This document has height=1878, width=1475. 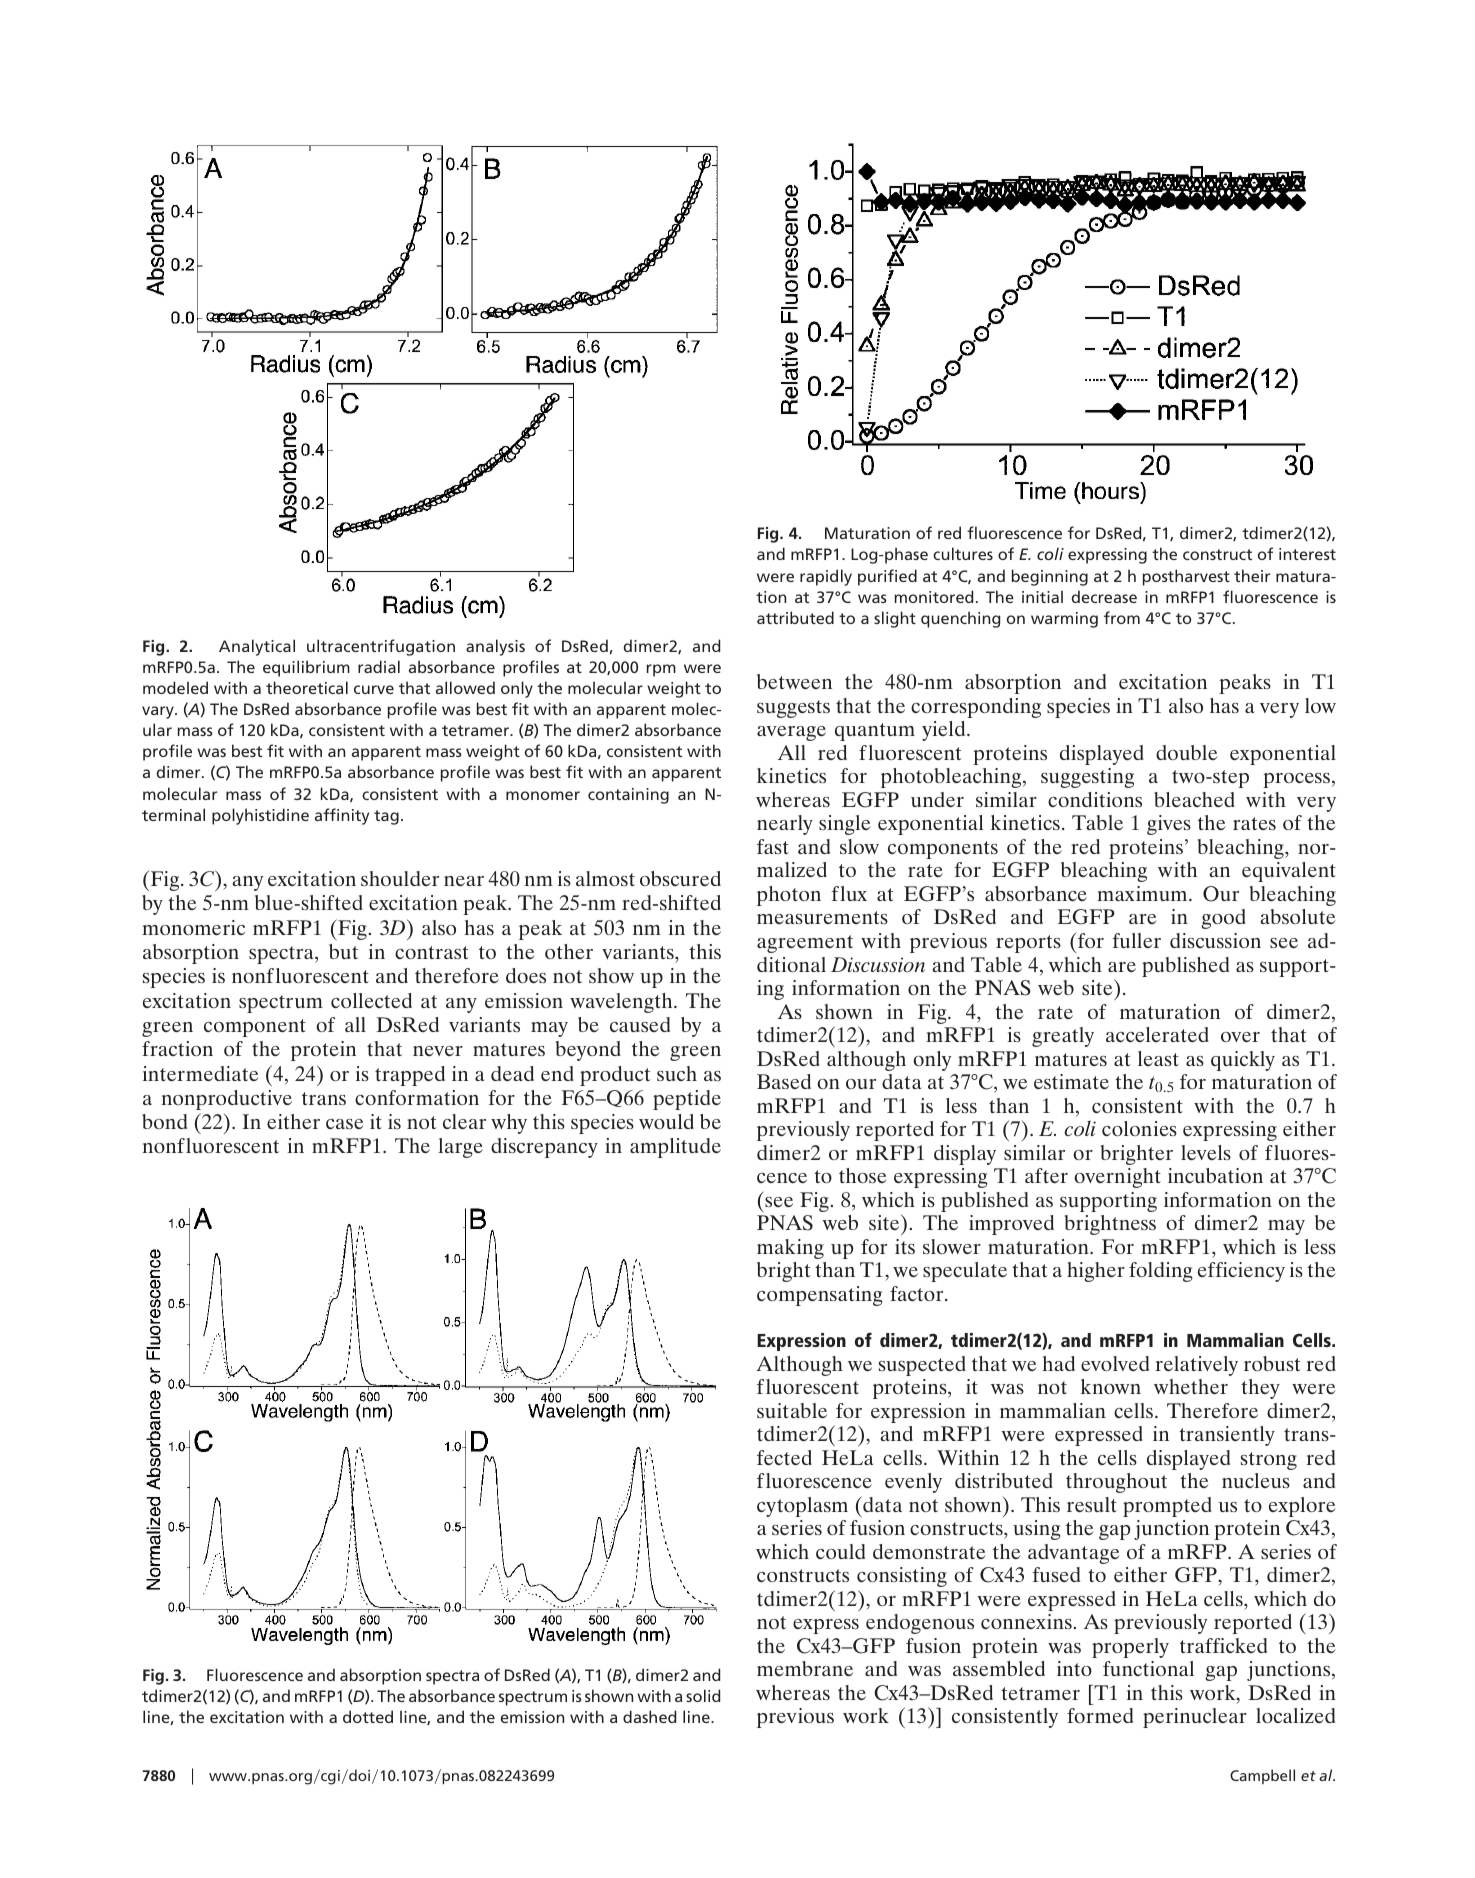 I want to click on attributed, so click(x=795, y=617).
